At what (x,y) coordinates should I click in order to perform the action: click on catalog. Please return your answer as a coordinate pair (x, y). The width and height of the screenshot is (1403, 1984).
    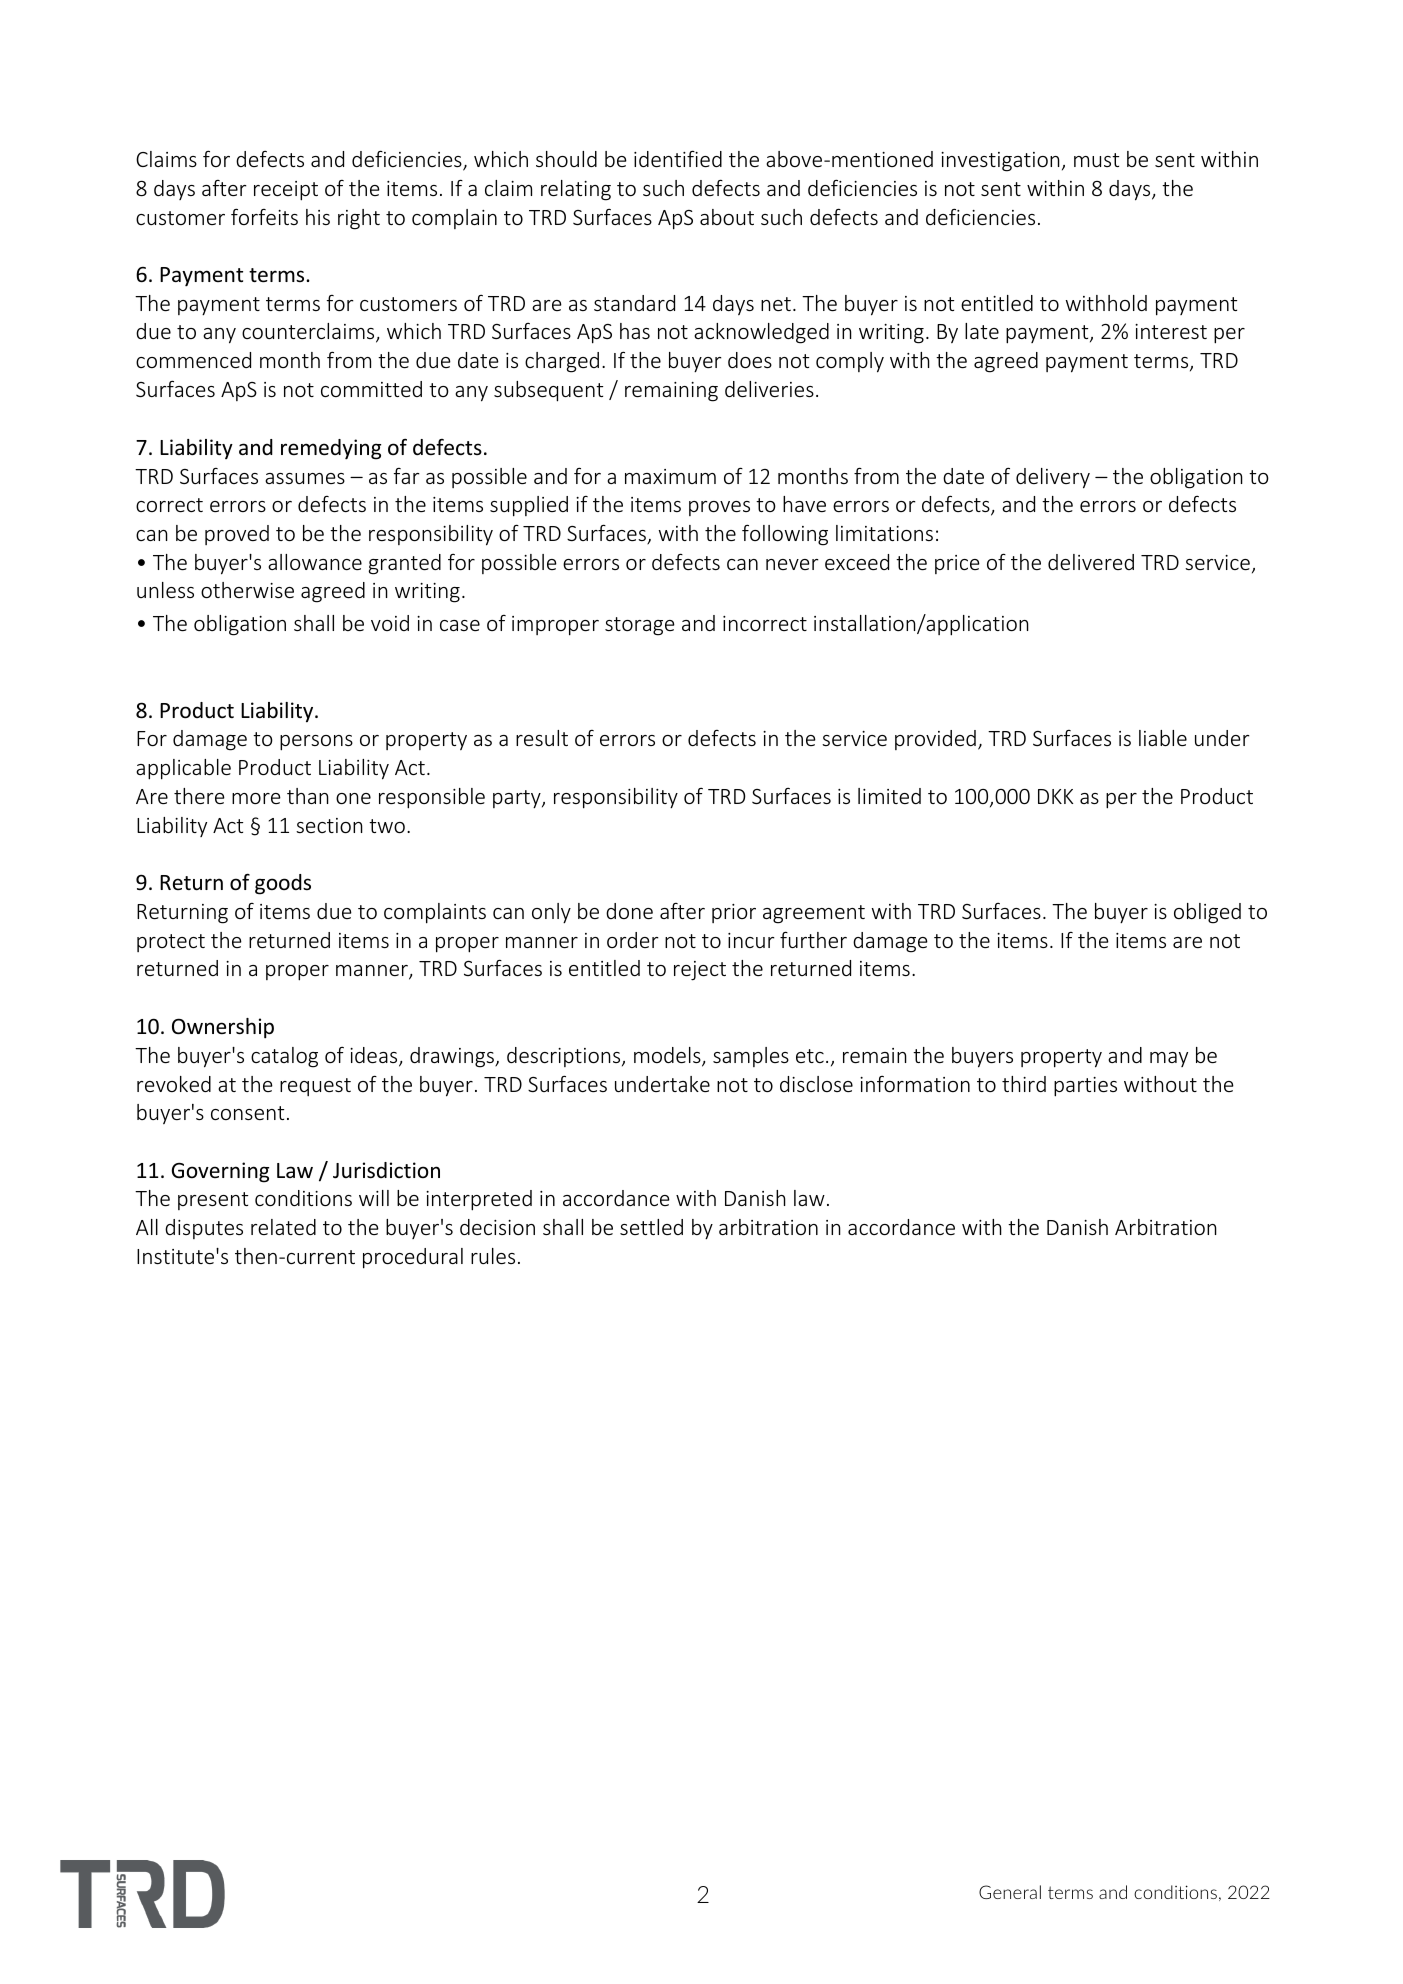
    Looking at the image, I should click on (284, 1057).
